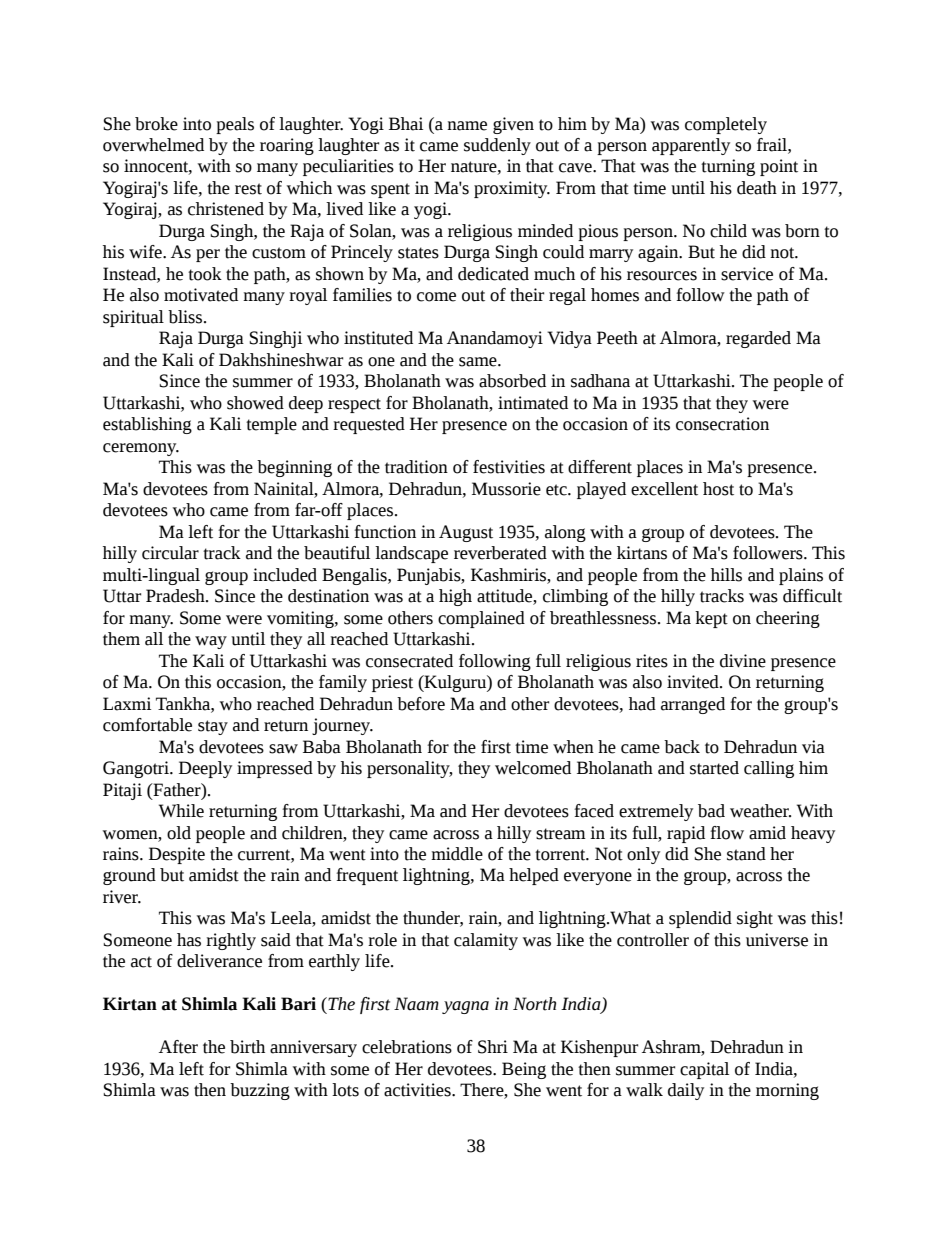 This screenshot has width=952, height=1233. What do you see at coordinates (711, 619) in the screenshot?
I see `kept` at bounding box center [711, 619].
